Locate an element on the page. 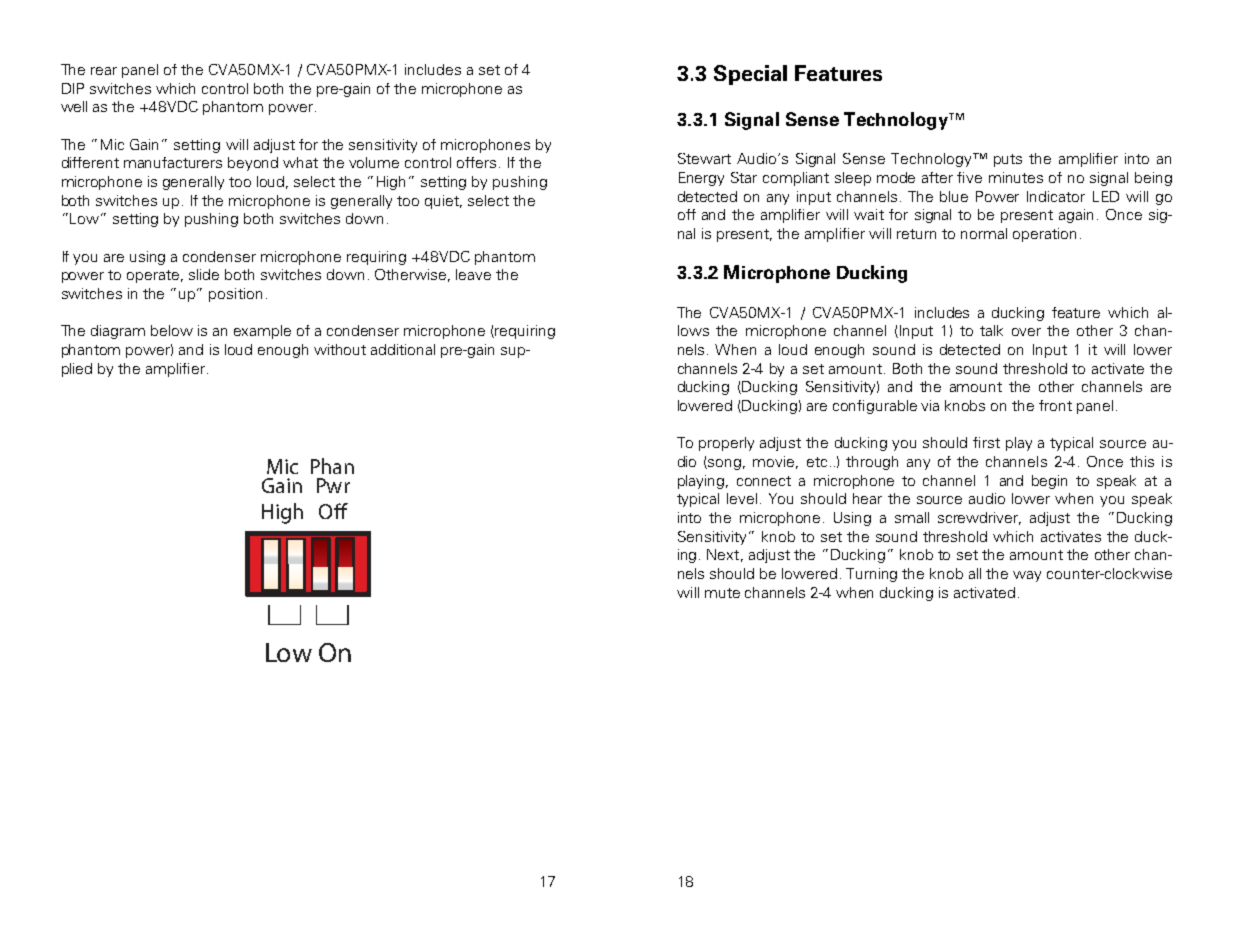 The height and width of the image is (952, 1233). Energy is located at coordinates (701, 179).
